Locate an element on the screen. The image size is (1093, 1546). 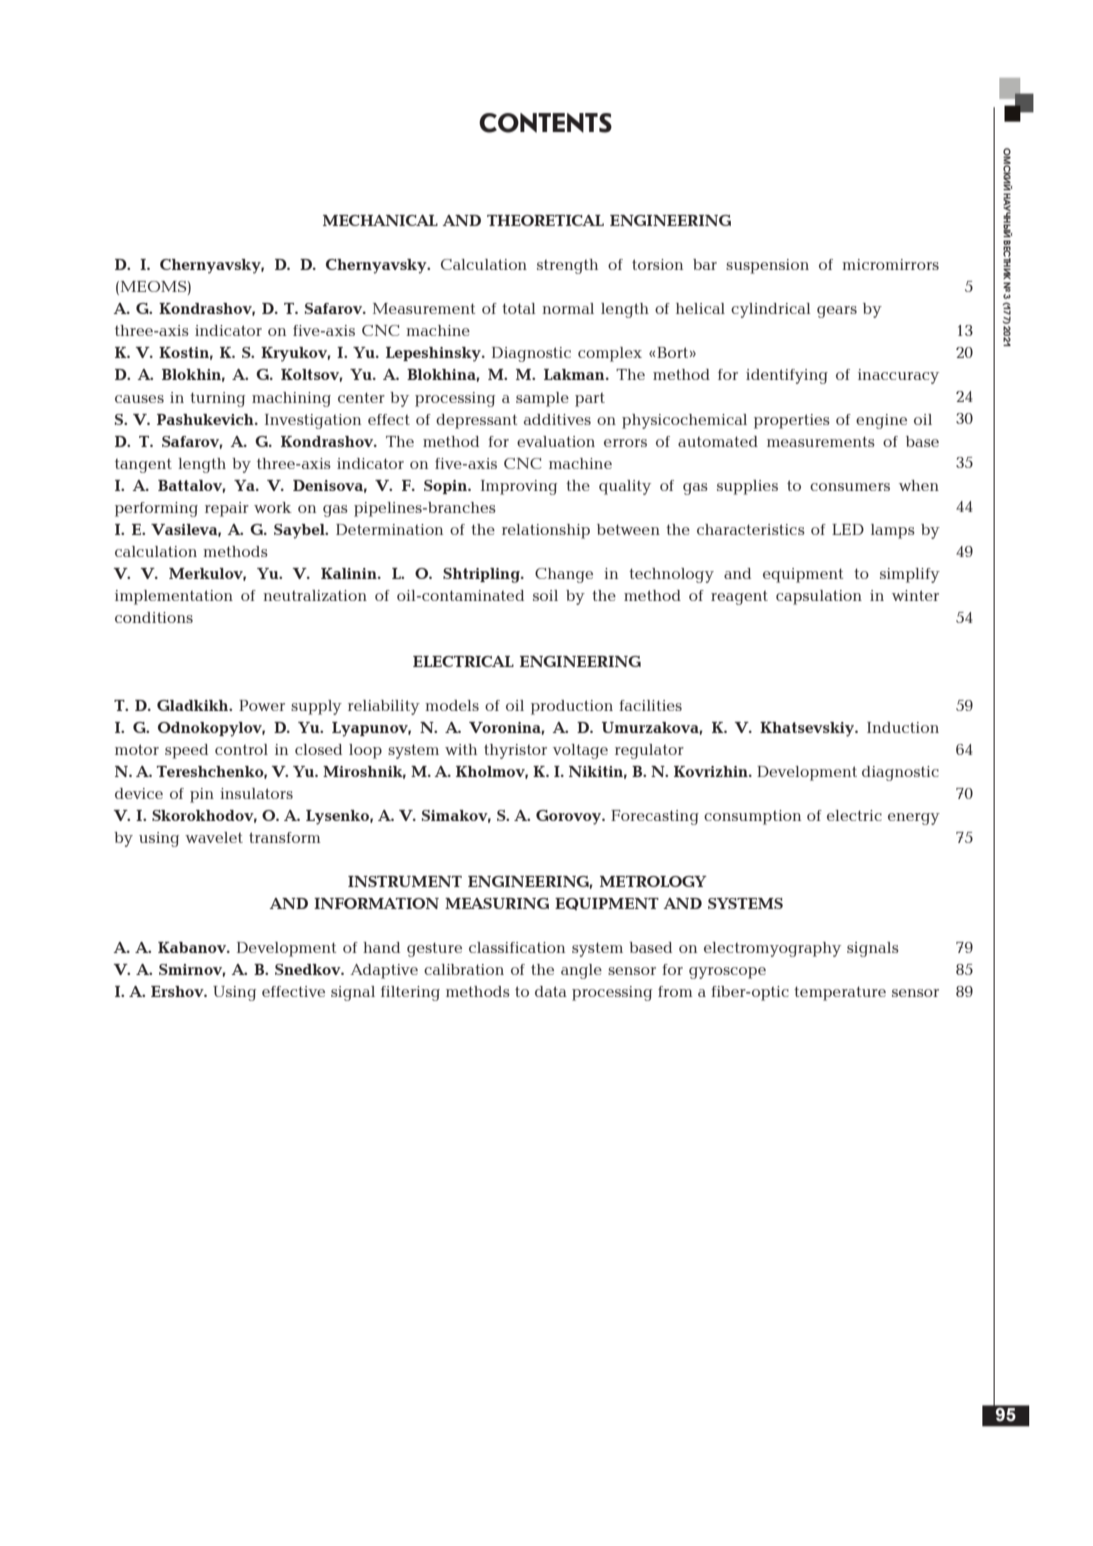
suspension is located at coordinates (767, 266).
